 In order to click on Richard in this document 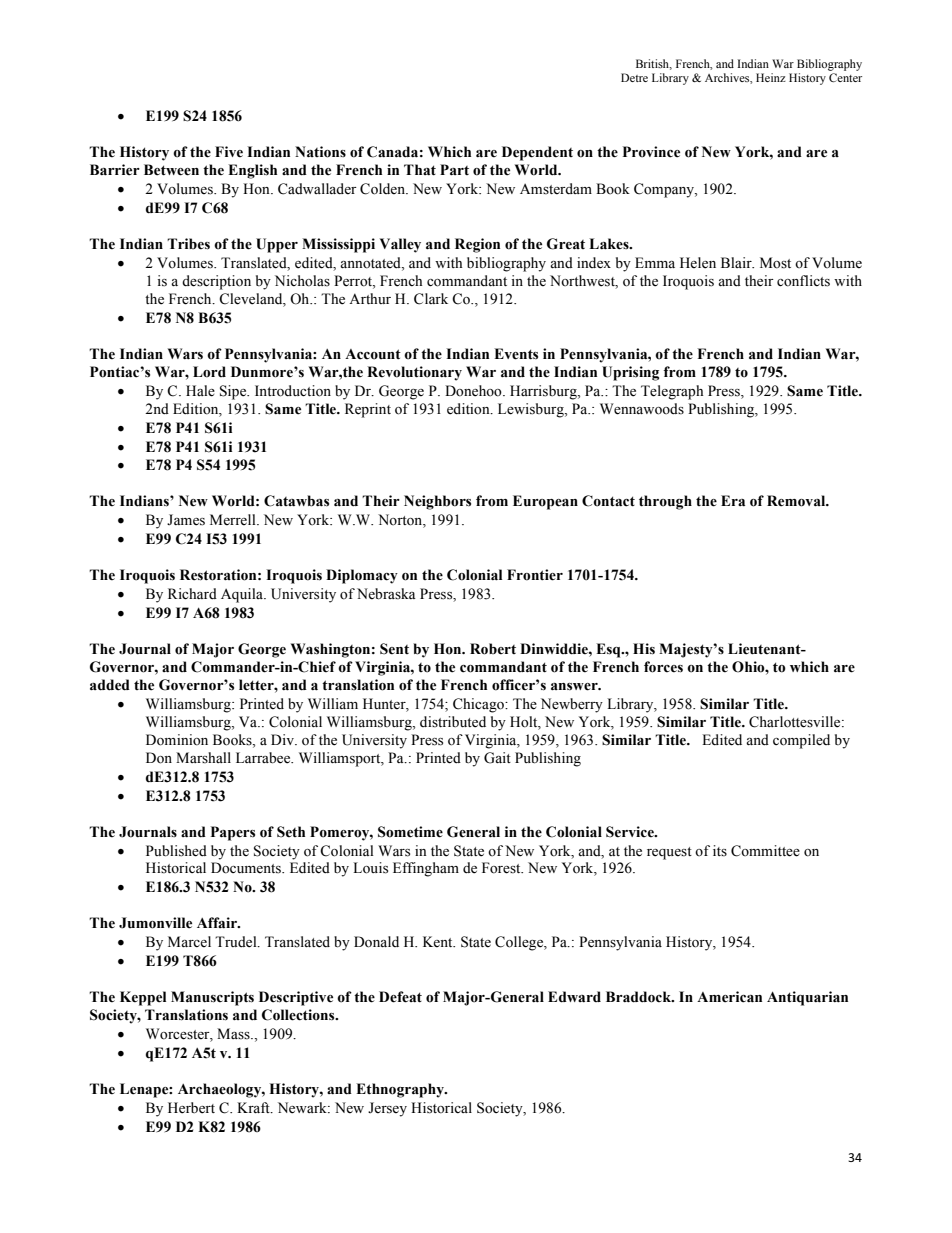, I will do `click(192, 594)`.
